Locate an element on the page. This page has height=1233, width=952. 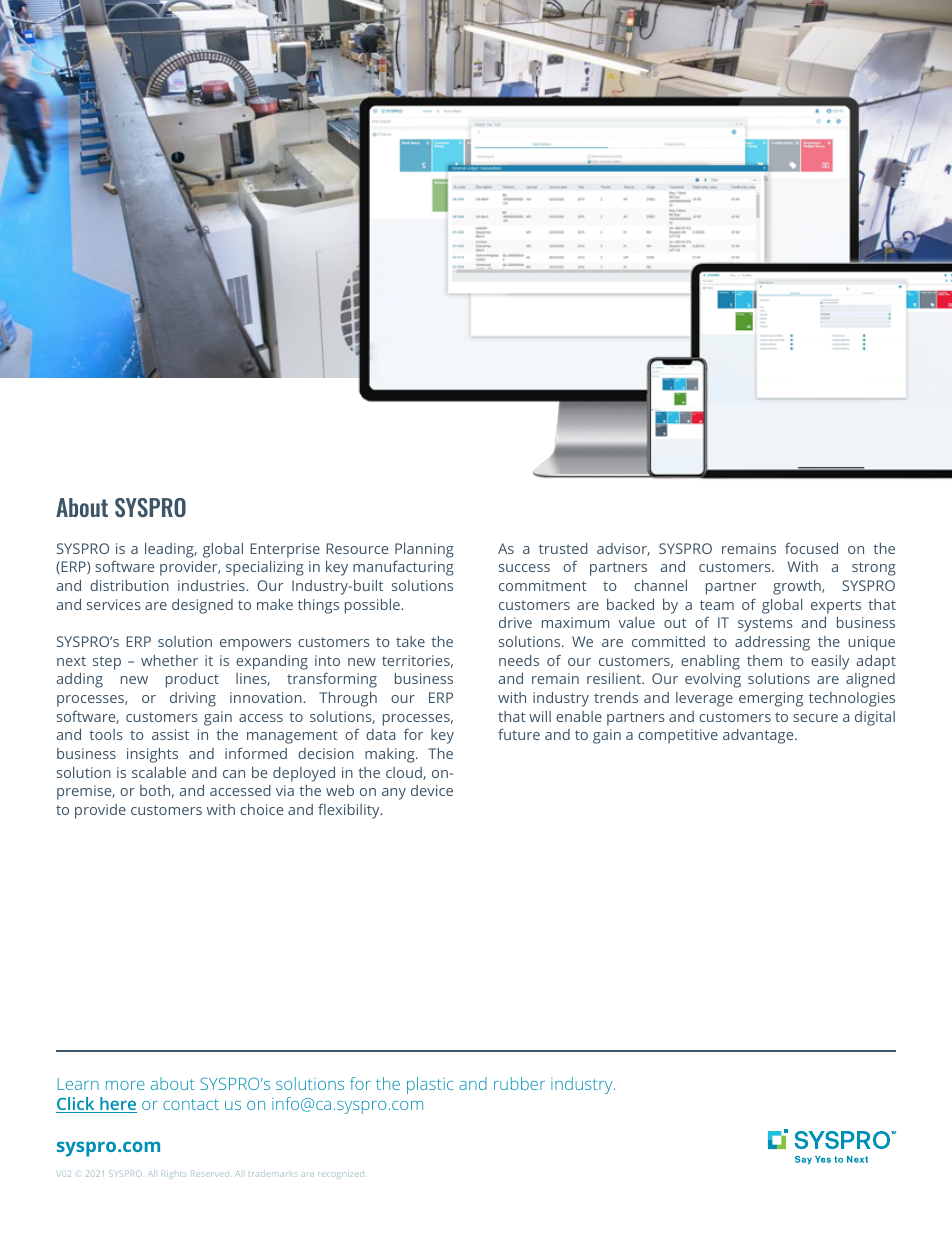
competitive is located at coordinates (678, 736).
